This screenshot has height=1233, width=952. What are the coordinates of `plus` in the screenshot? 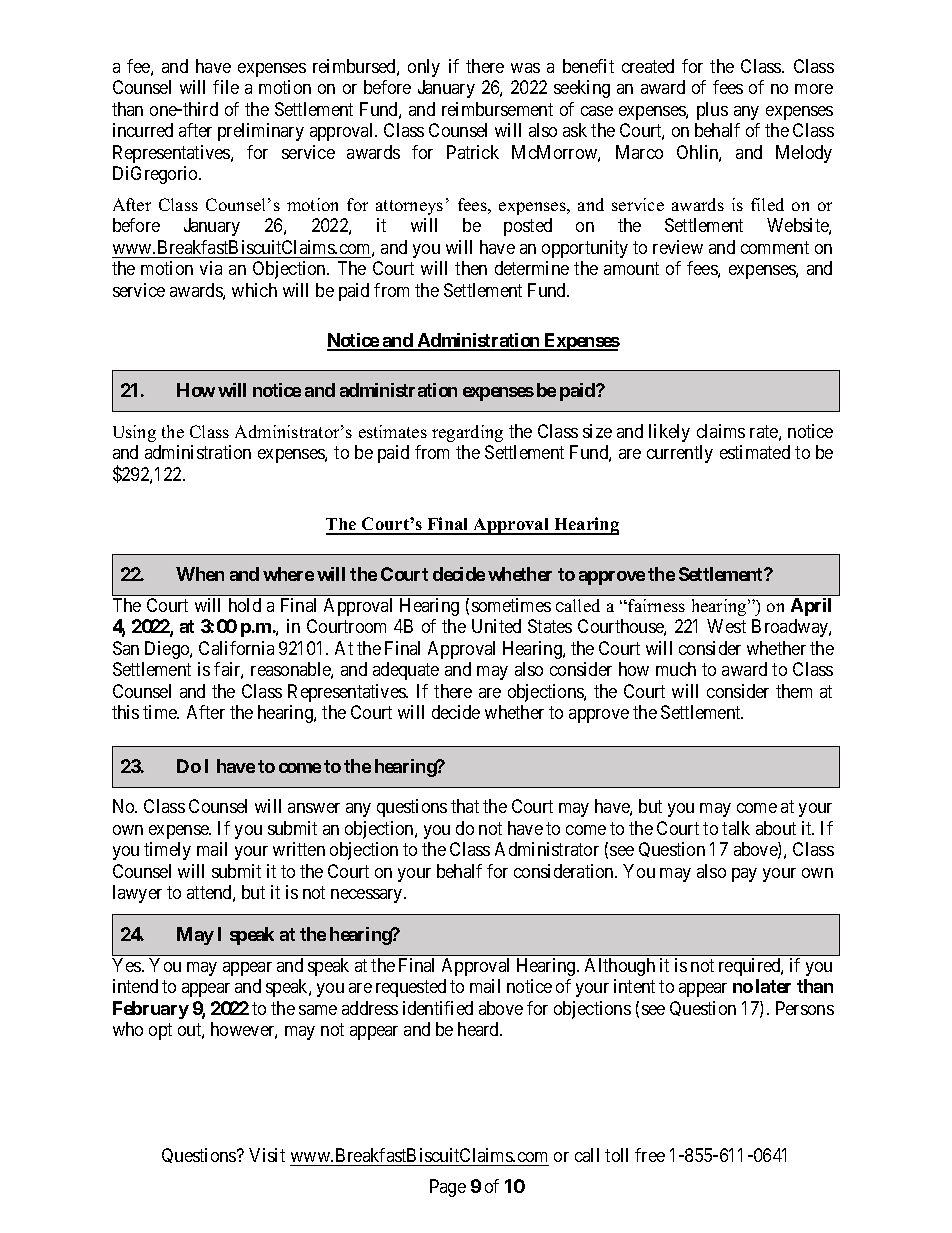 It's located at (712, 111).
